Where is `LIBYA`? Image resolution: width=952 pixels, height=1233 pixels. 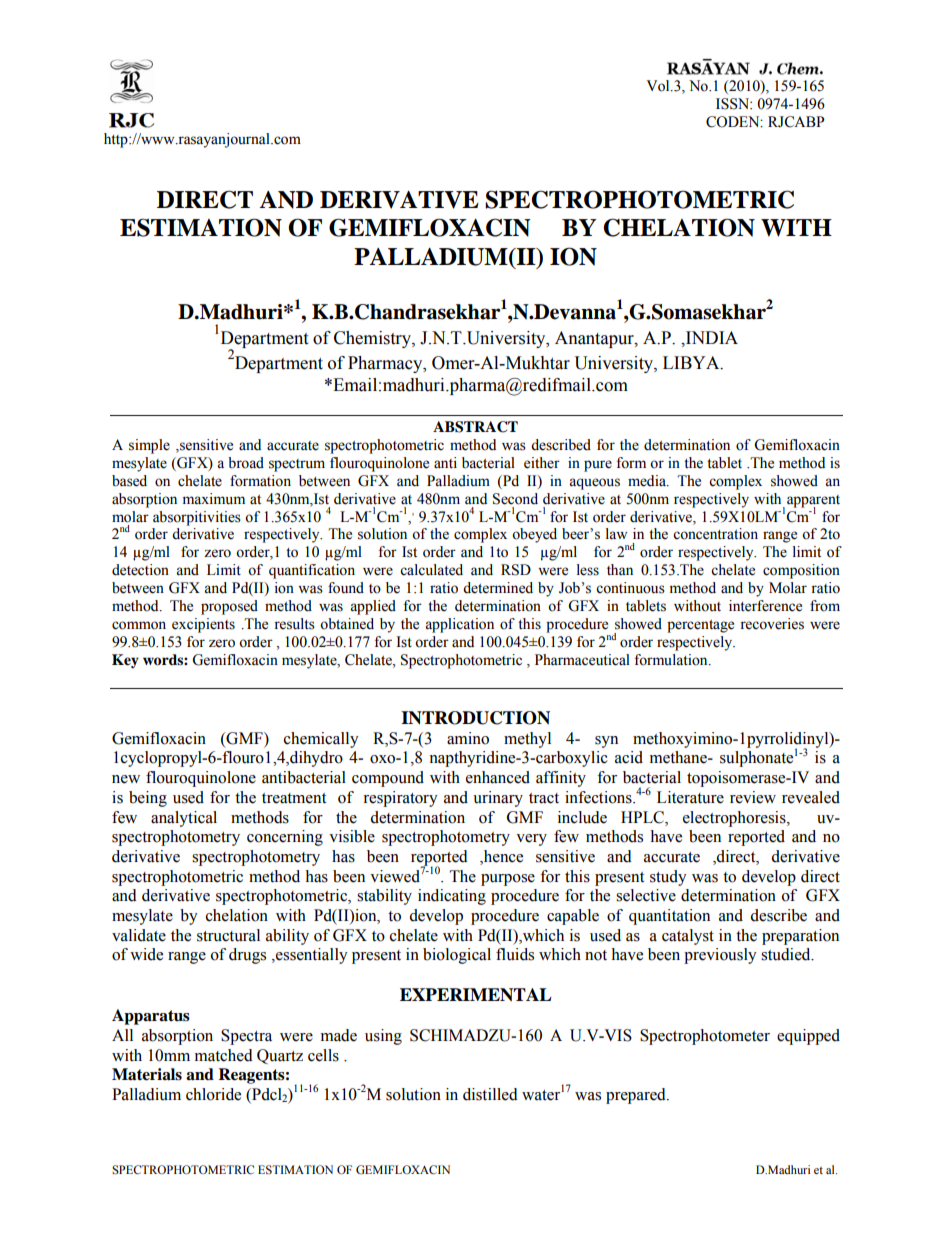
LIBYA is located at coordinates (692, 363).
